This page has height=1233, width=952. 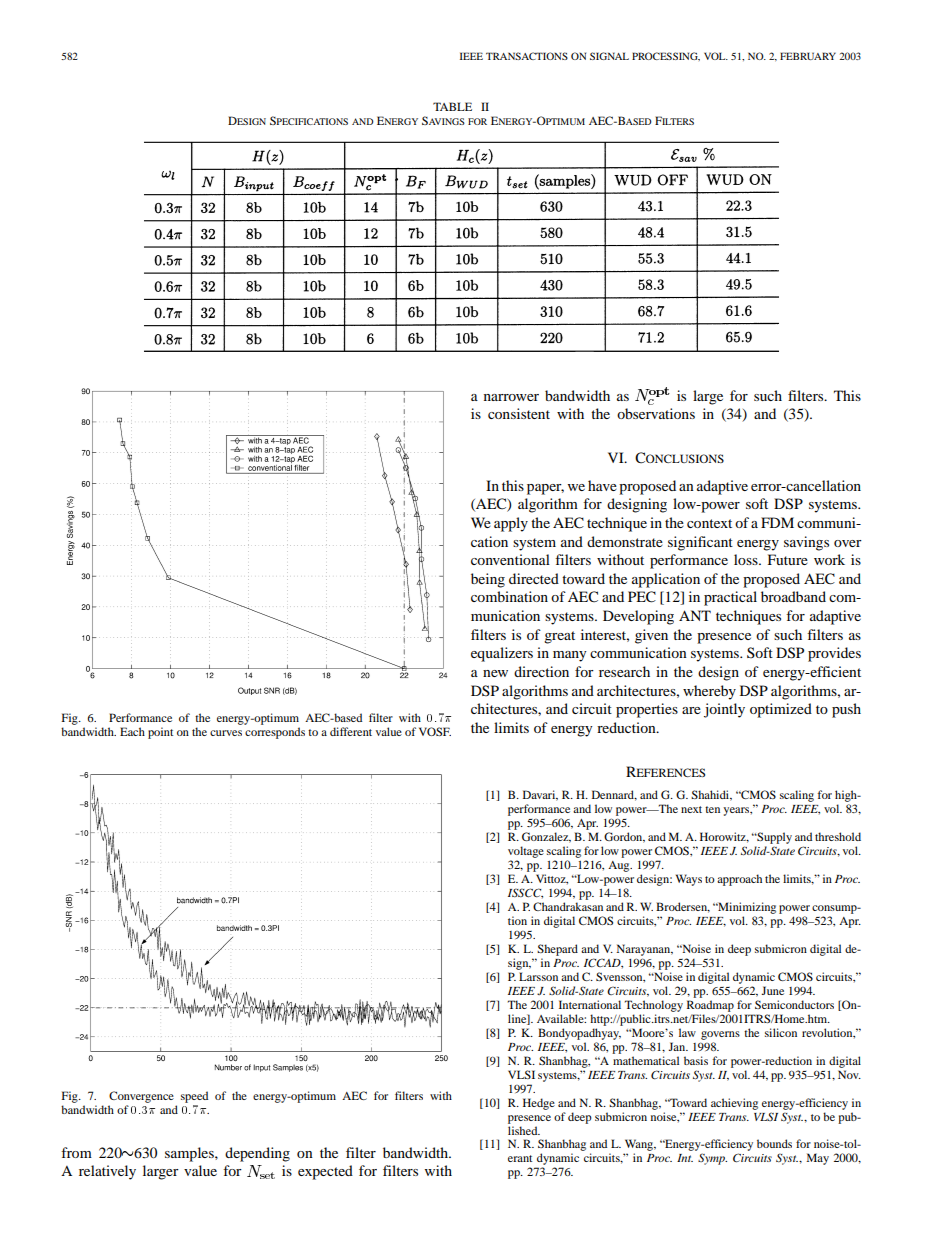 What do you see at coordinates (160, 733) in the page?
I see `point` at bounding box center [160, 733].
